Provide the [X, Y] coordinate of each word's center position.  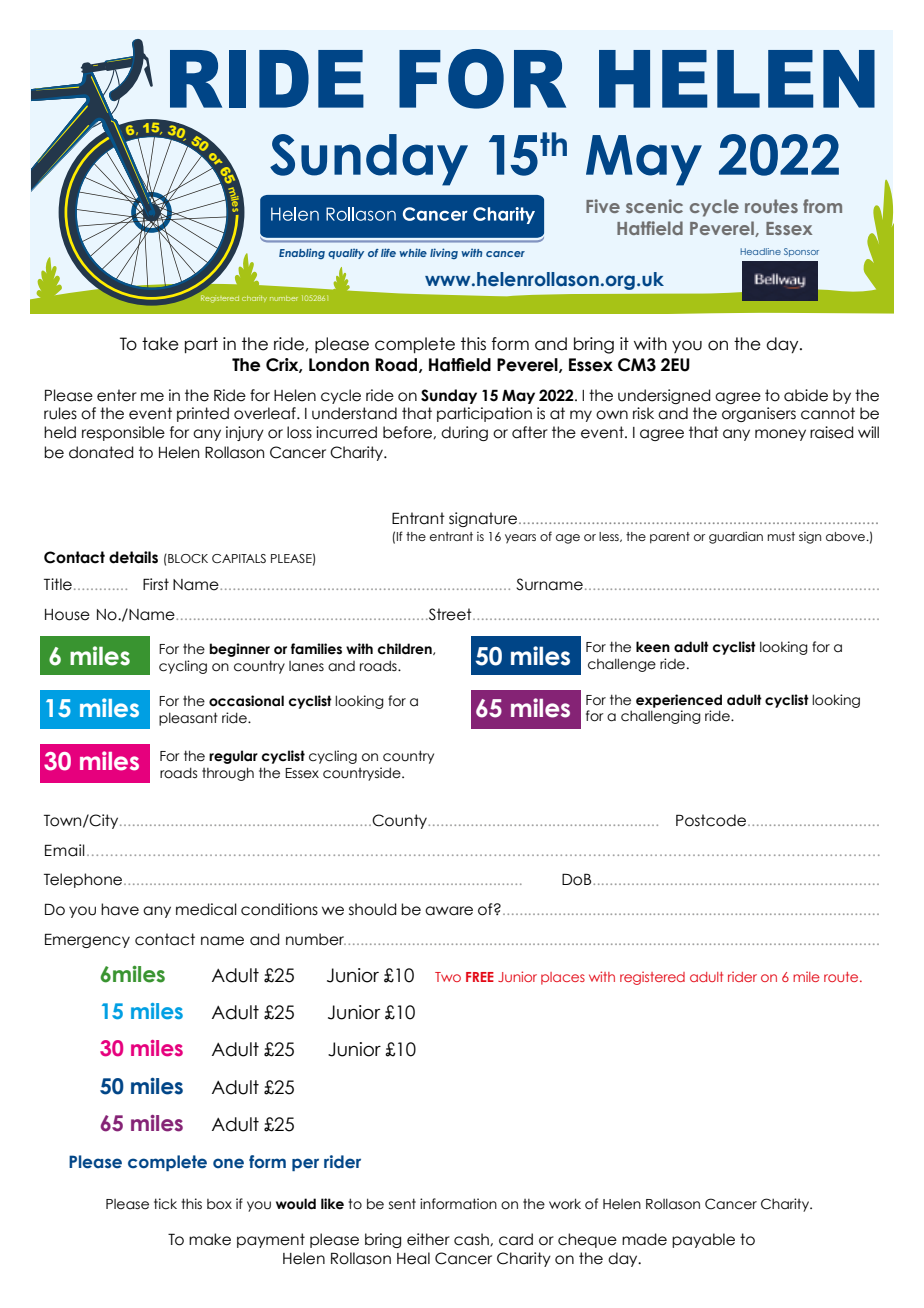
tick [165, 1204]
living [444, 253]
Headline [760, 251]
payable [703, 1240]
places [563, 978]
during [464, 433]
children [406, 649]
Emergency [87, 940]
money [780, 435]
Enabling [302, 253]
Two [448, 977]
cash [472, 1239]
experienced [679, 701]
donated [101, 452]
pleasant [188, 719]
